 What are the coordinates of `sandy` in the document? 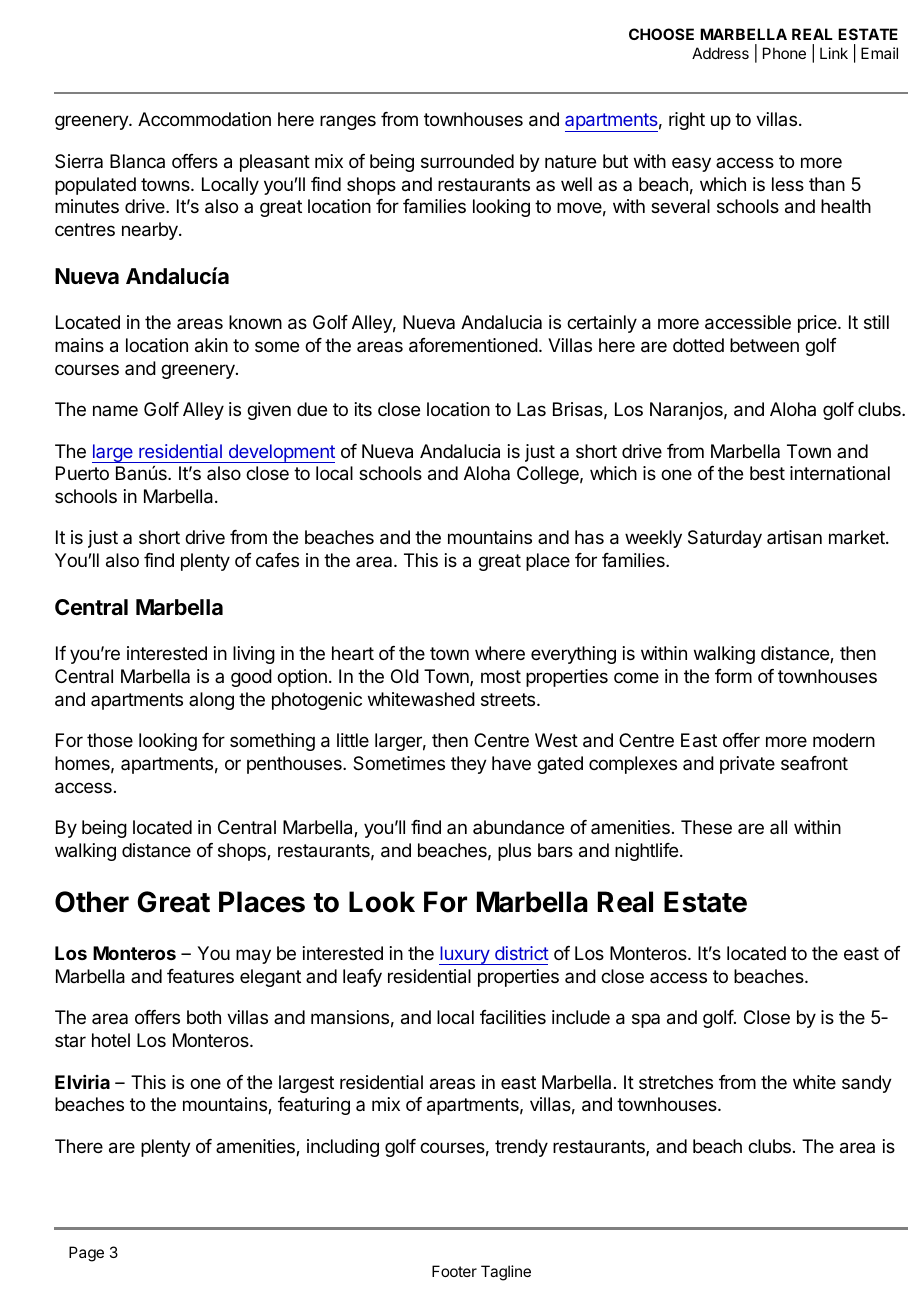 It's located at (867, 1084).
